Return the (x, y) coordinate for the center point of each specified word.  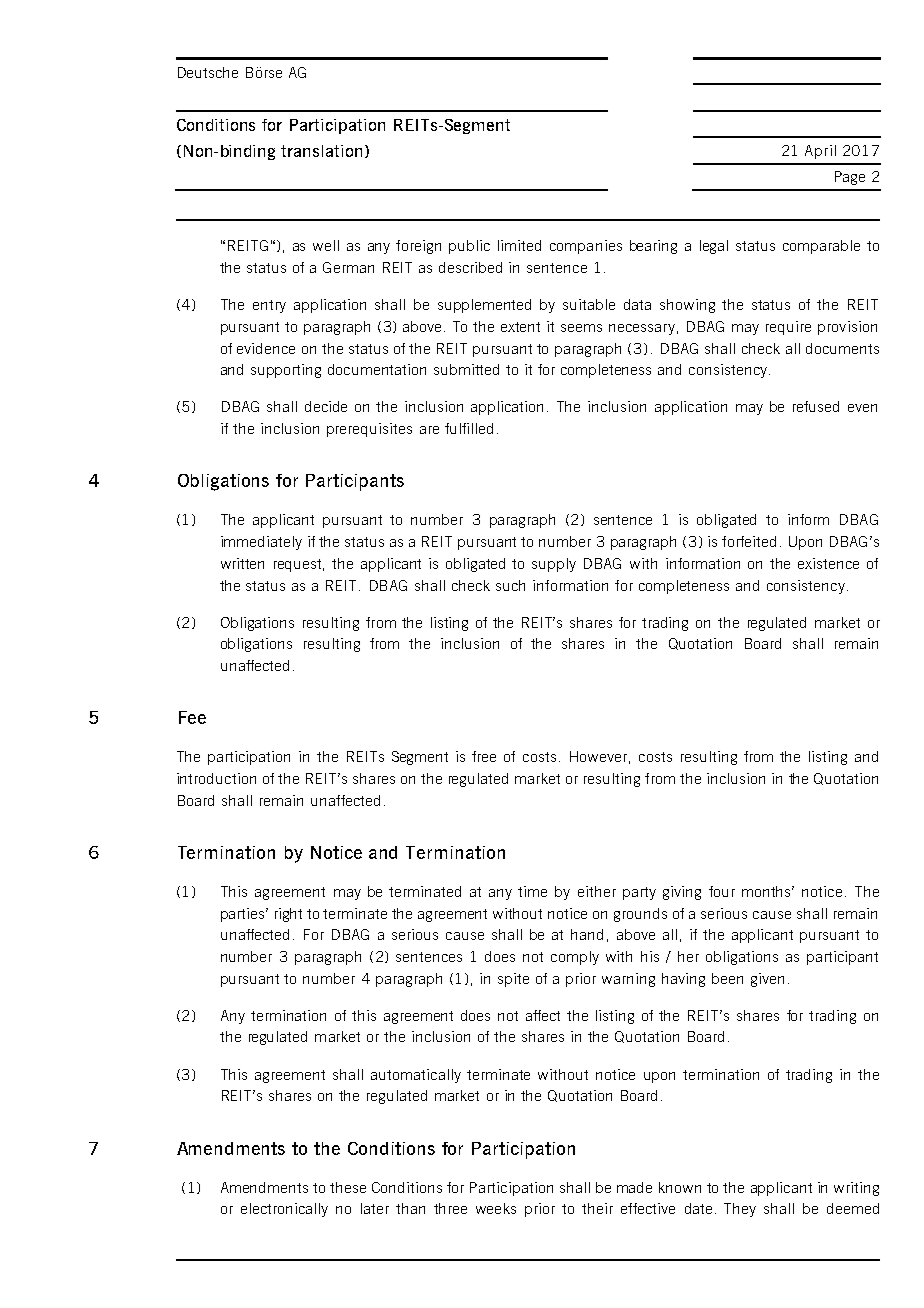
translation (321, 151)
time (532, 891)
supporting (286, 371)
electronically (284, 1210)
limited (519, 245)
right (288, 915)
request (299, 565)
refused (816, 406)
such (510, 585)
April (820, 152)
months (768, 891)
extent (520, 327)
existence (828, 563)
